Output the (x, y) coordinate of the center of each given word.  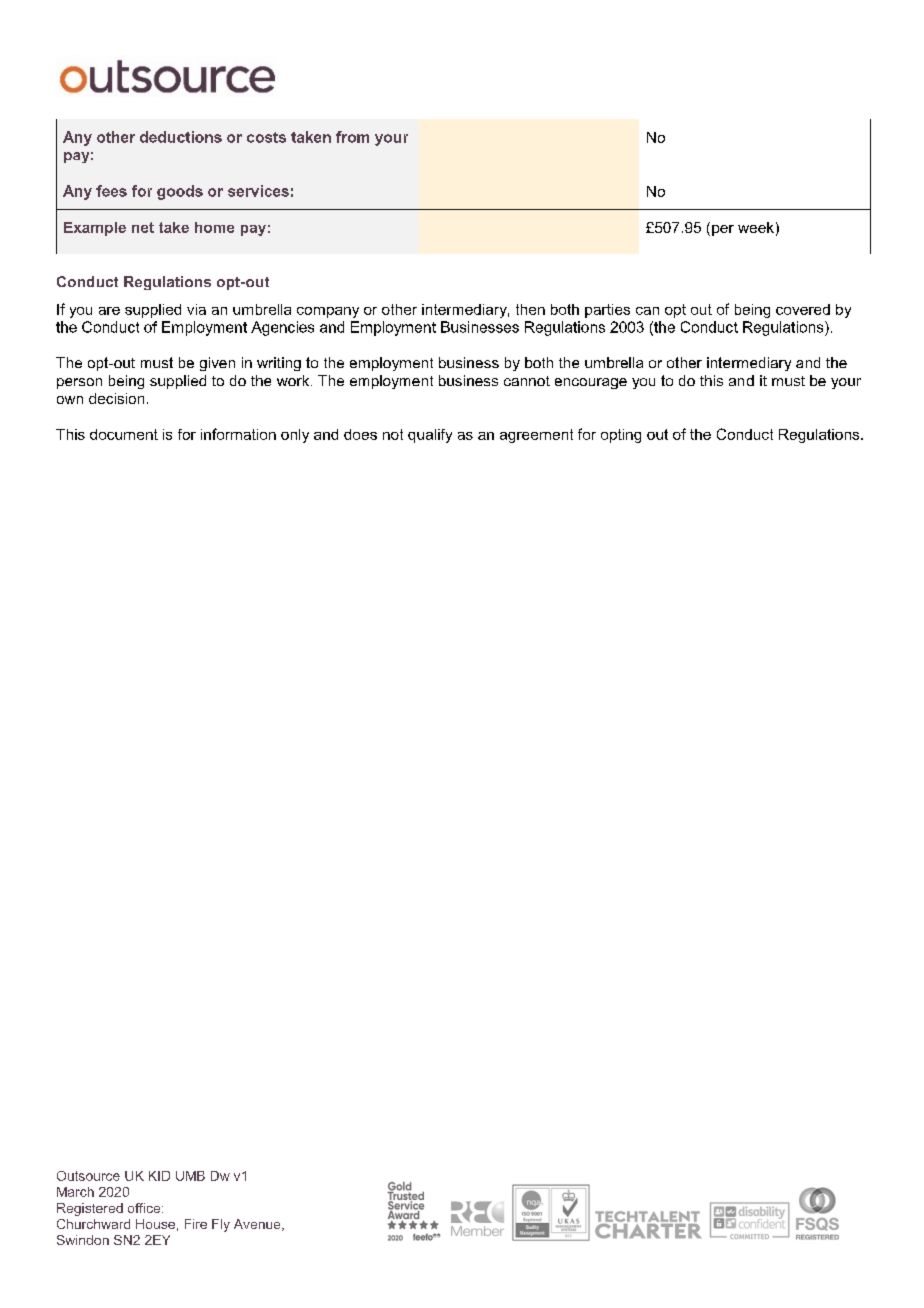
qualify (430, 436)
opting (621, 436)
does (360, 434)
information (238, 434)
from (352, 137)
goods (180, 192)
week (756, 227)
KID (159, 1176)
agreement (536, 436)
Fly (221, 1225)
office (145, 1208)
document (124, 434)
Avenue (258, 1225)
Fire (196, 1224)
